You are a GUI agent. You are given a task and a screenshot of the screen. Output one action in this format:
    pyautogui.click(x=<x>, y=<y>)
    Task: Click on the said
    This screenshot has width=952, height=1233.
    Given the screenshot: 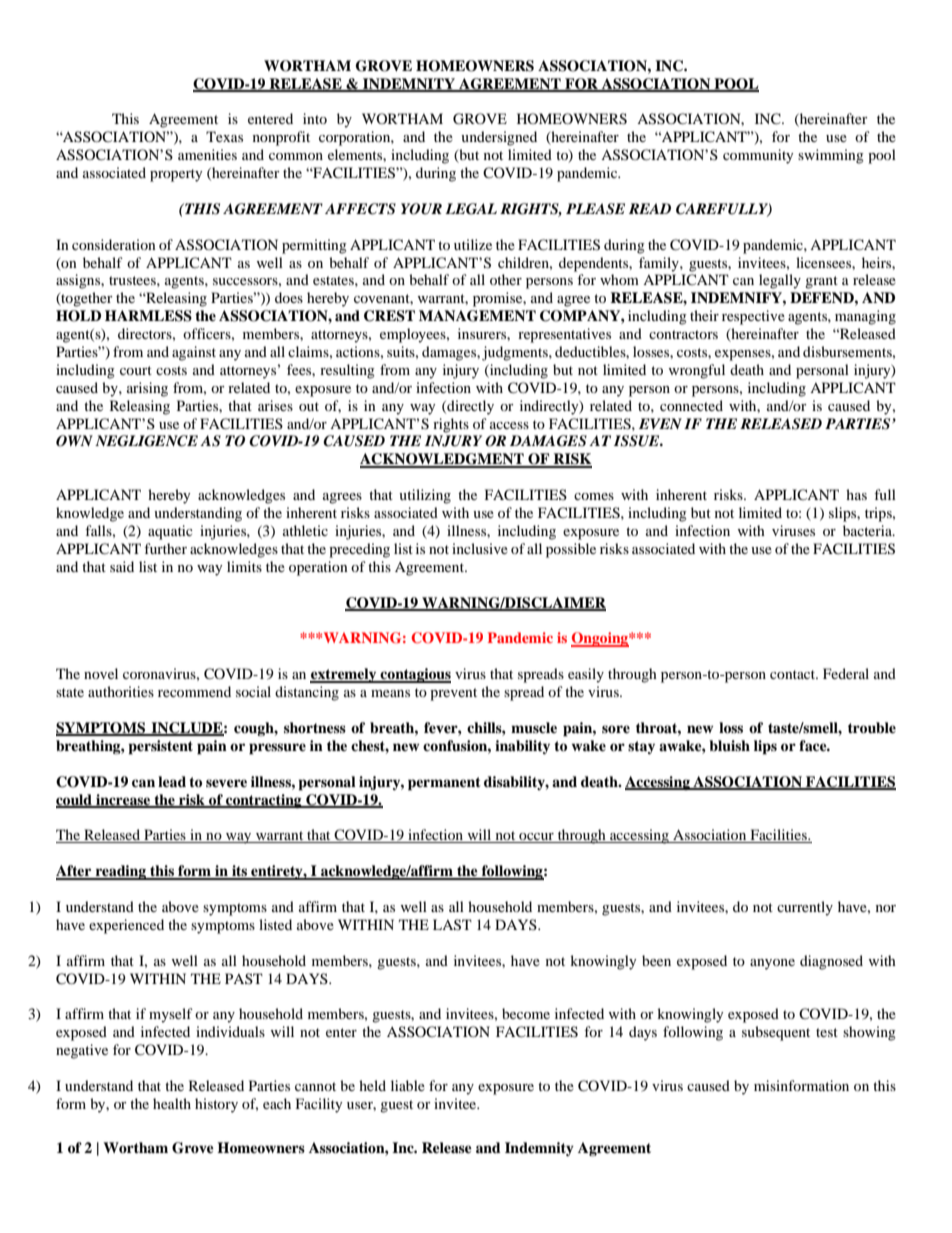 What is the action you would take?
    pyautogui.click(x=122, y=566)
